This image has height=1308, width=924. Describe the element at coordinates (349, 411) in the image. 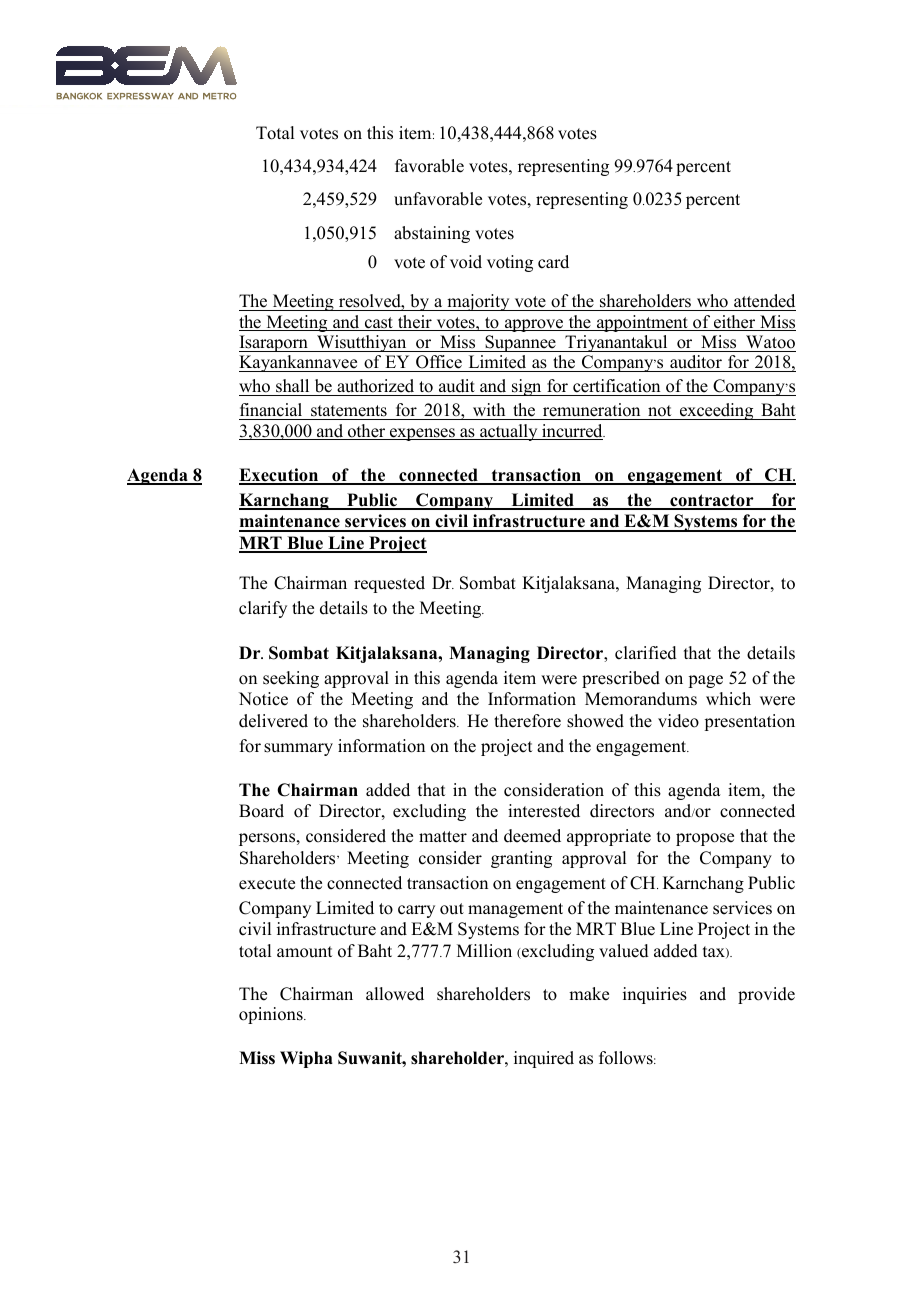

I see `statements` at that location.
